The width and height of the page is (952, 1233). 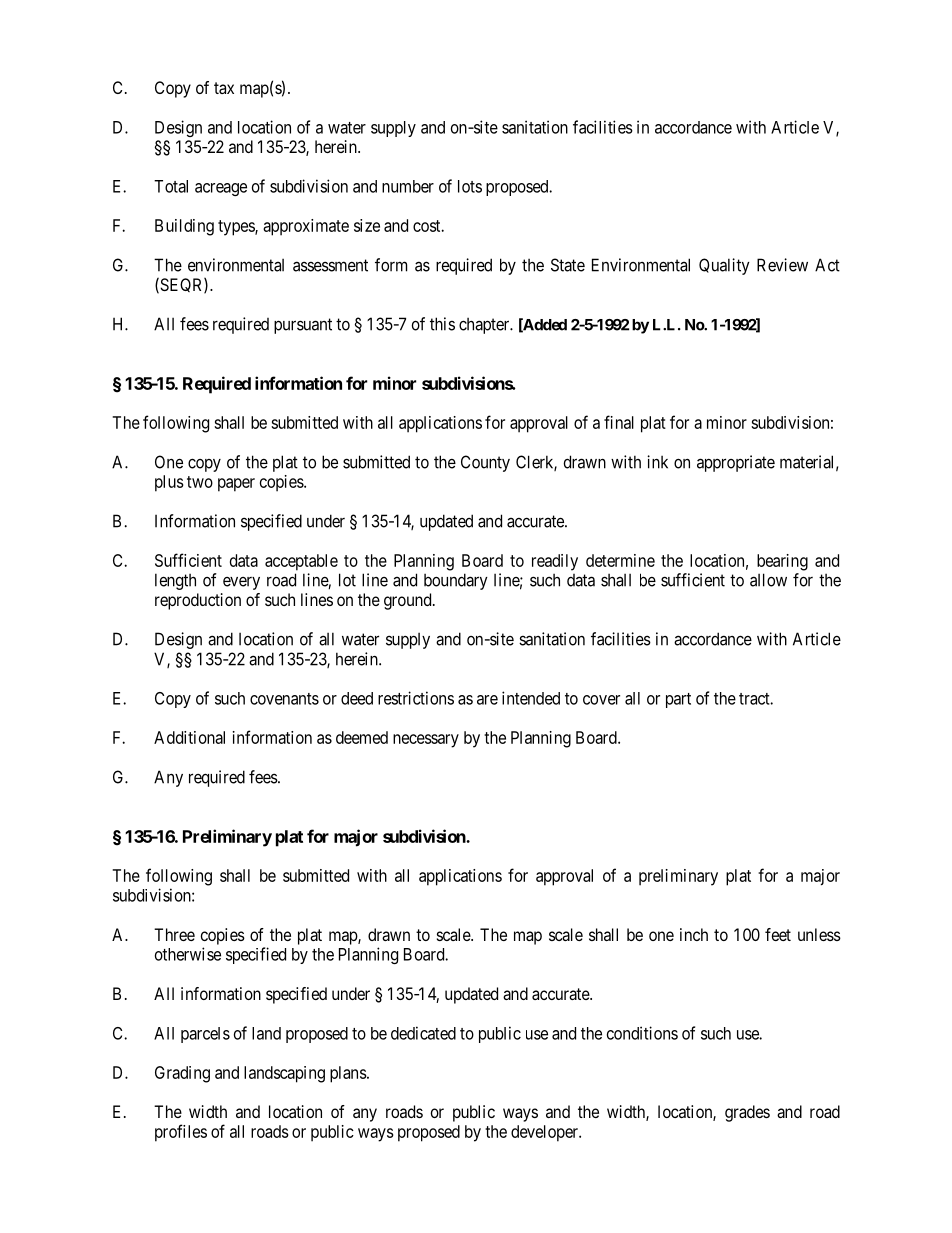 I want to click on grades, so click(x=747, y=1113).
